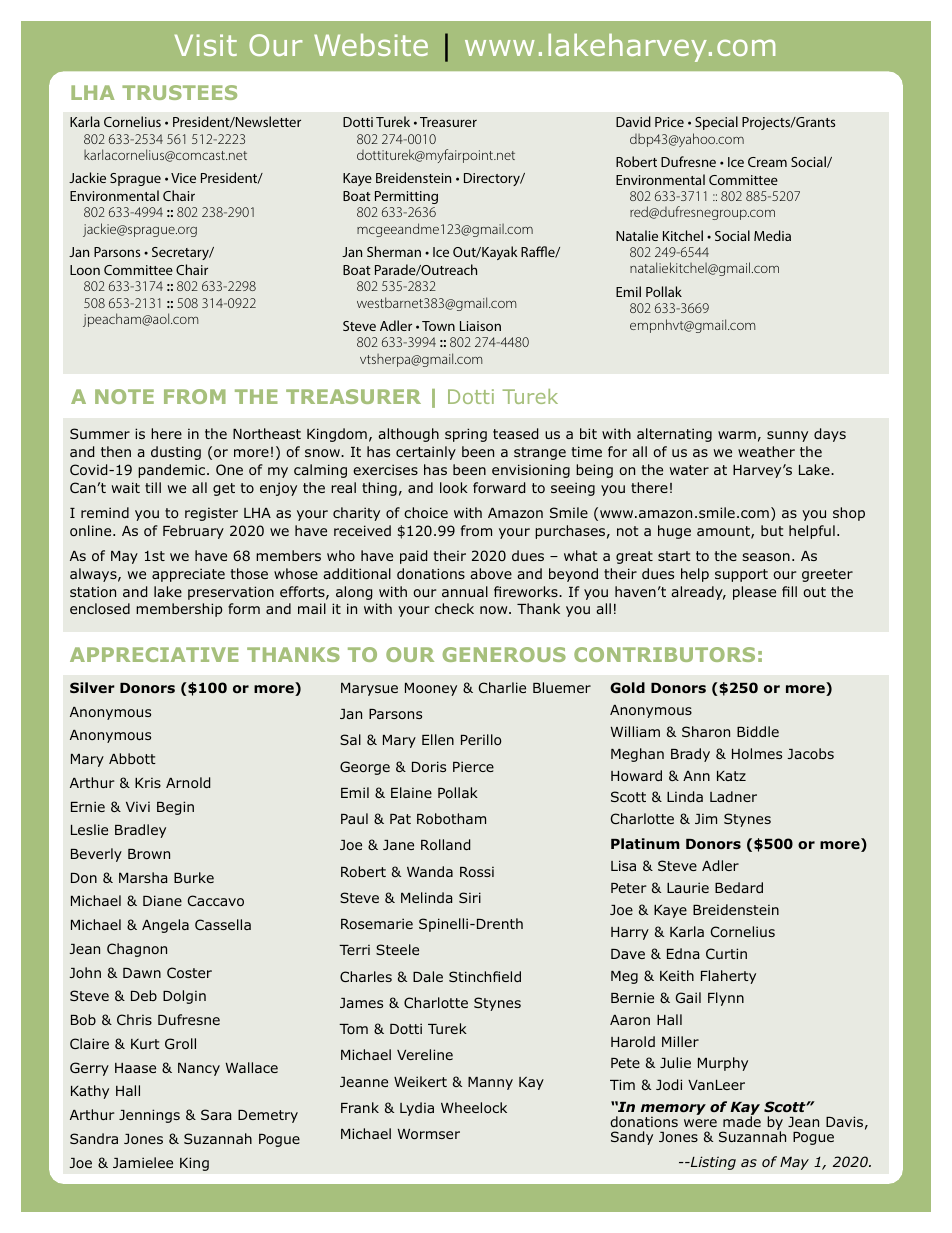 This screenshot has width=952, height=1233. Describe the element at coordinates (176, 453) in the screenshot. I see `dusting` at that location.
